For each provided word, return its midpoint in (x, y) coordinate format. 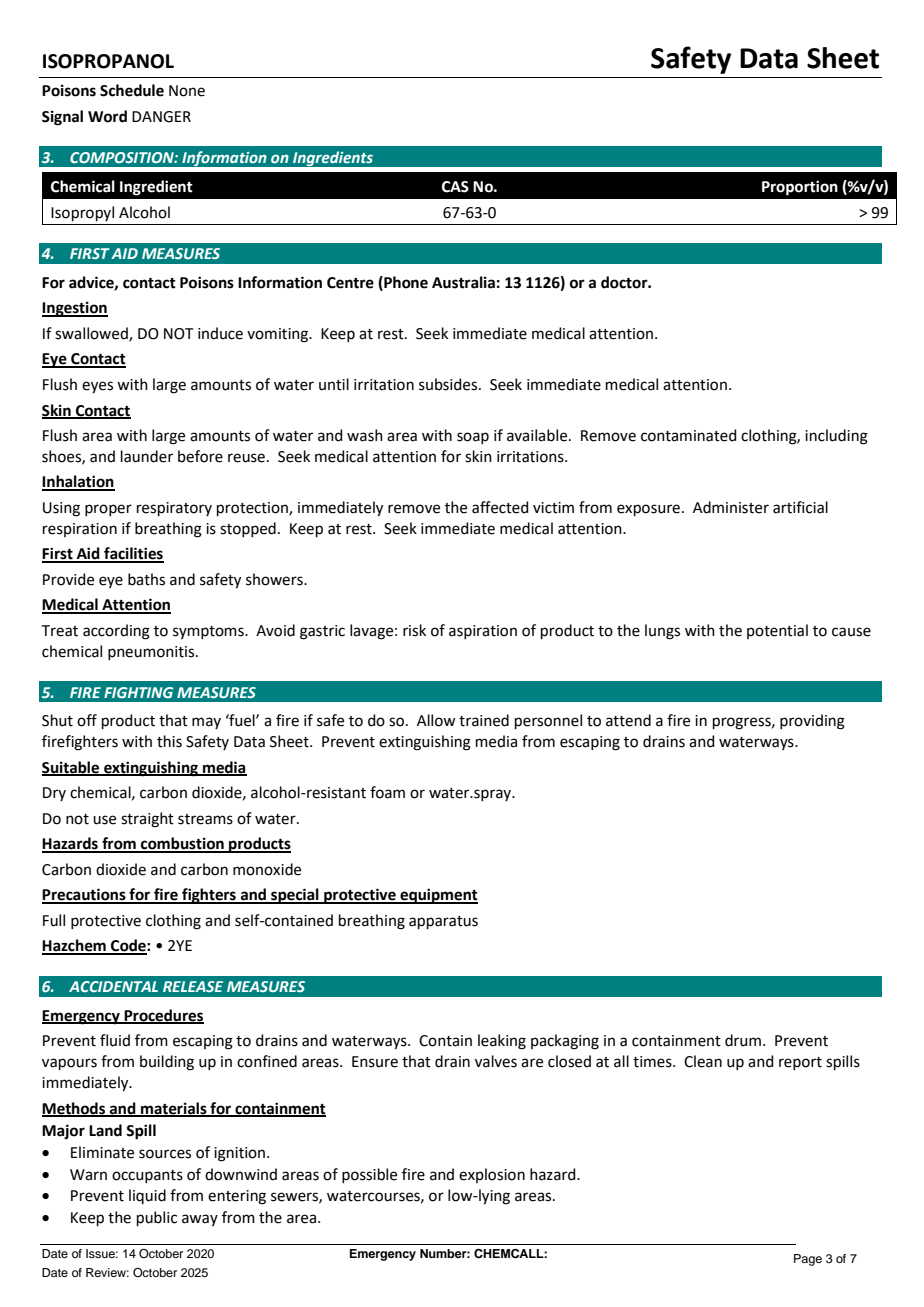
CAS (455, 187)
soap (473, 438)
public (157, 1218)
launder (147, 456)
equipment (438, 896)
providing (812, 722)
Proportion (800, 188)
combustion (182, 844)
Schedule (132, 90)
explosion (492, 1175)
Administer (731, 507)
